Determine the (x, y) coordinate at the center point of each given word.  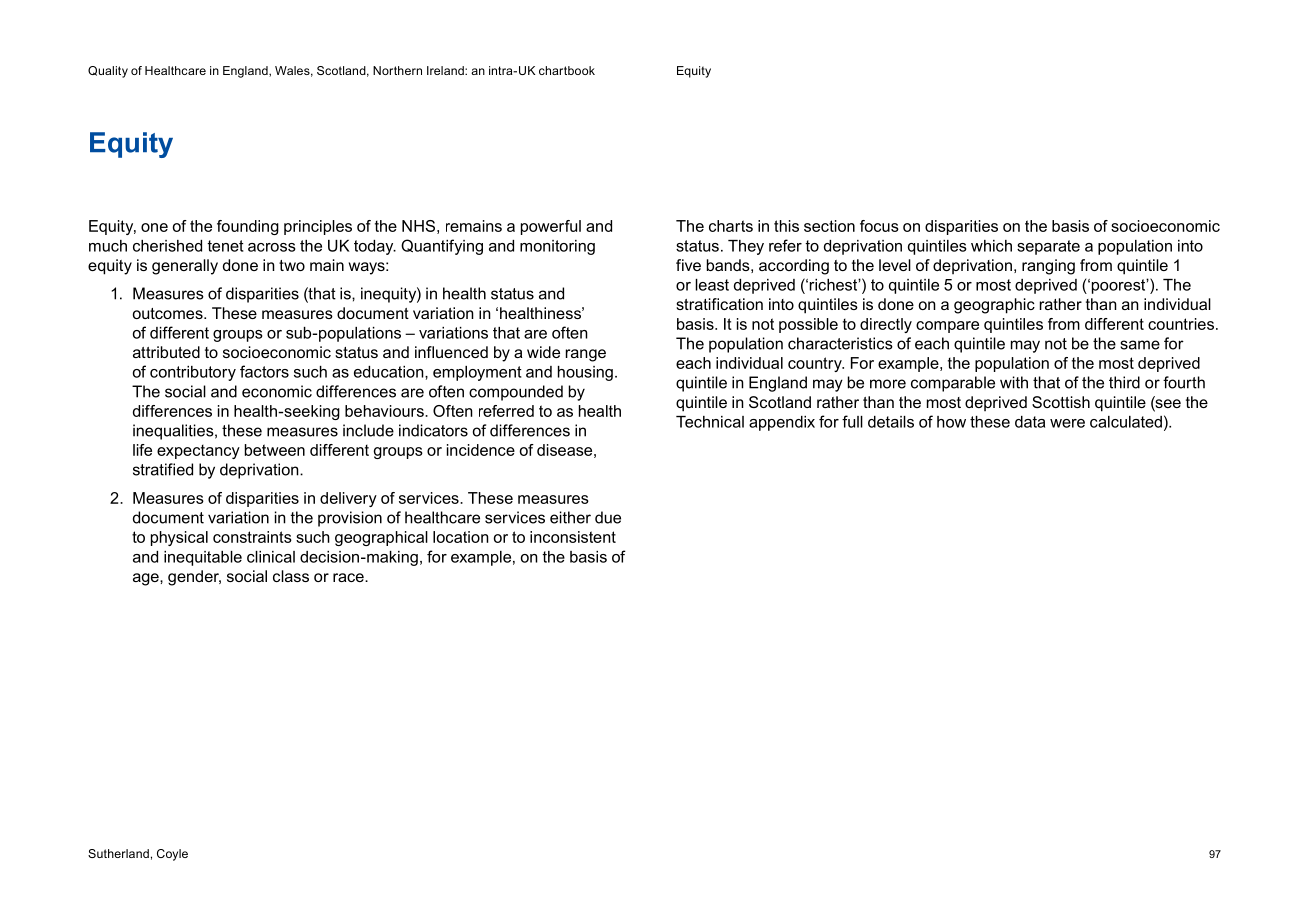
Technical (710, 422)
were (1067, 423)
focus (879, 226)
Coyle (172, 855)
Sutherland (118, 853)
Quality (108, 72)
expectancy (198, 451)
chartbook (567, 70)
